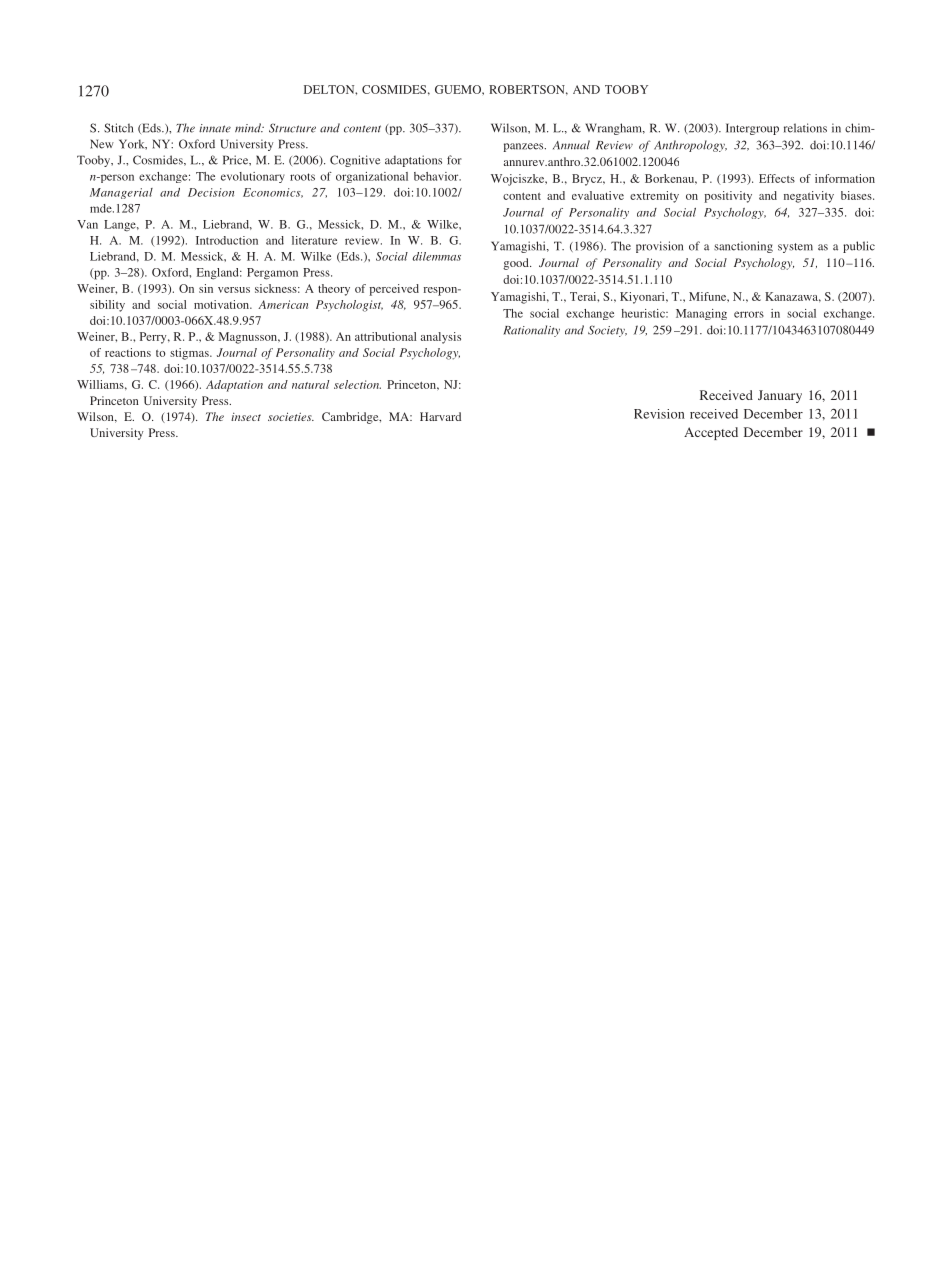 Image resolution: width=952 pixels, height=1270 pixels. Describe the element at coordinates (215, 128) in the screenshot. I see `innate` at that location.
